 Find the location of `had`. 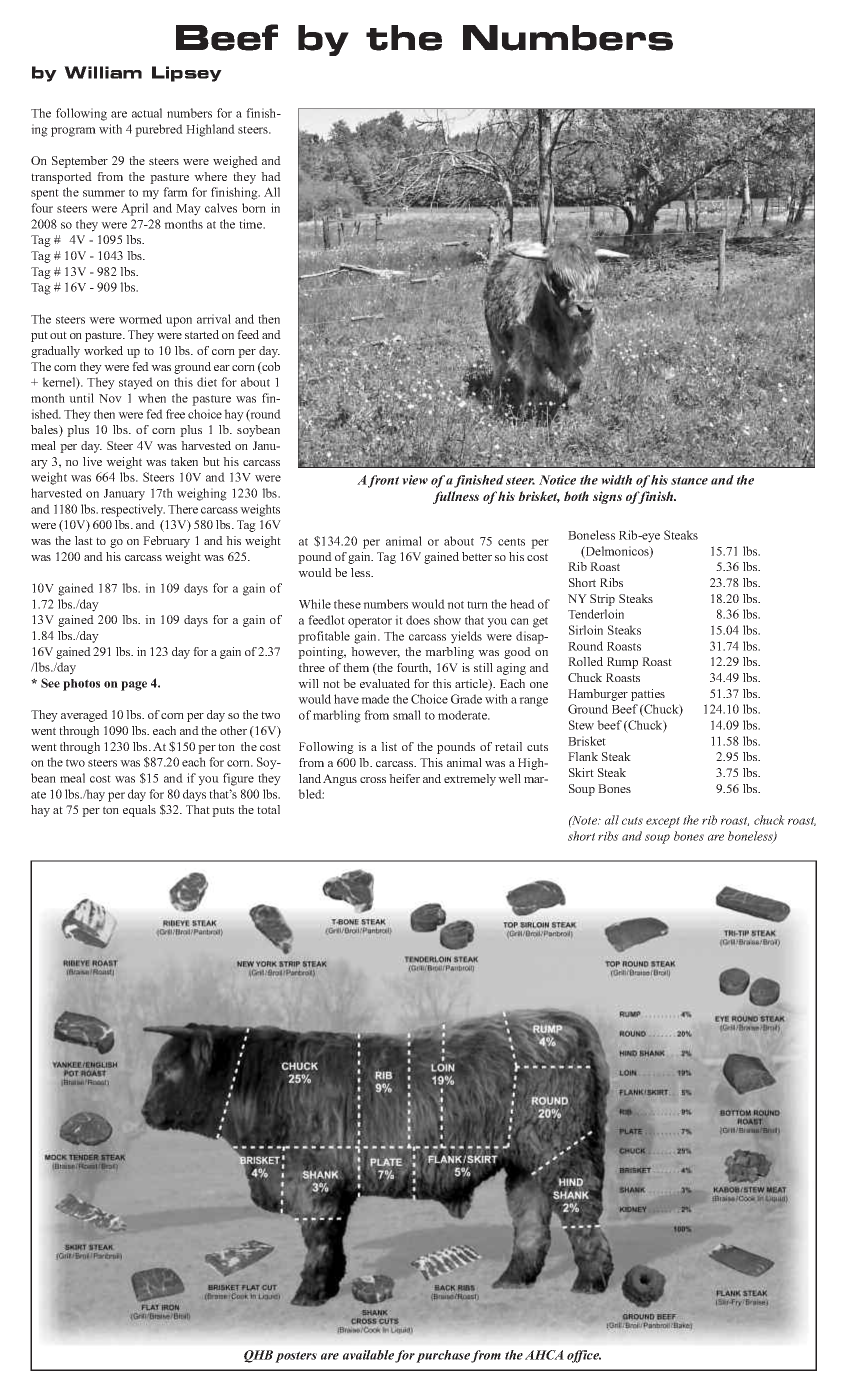

had is located at coordinates (271, 176).
